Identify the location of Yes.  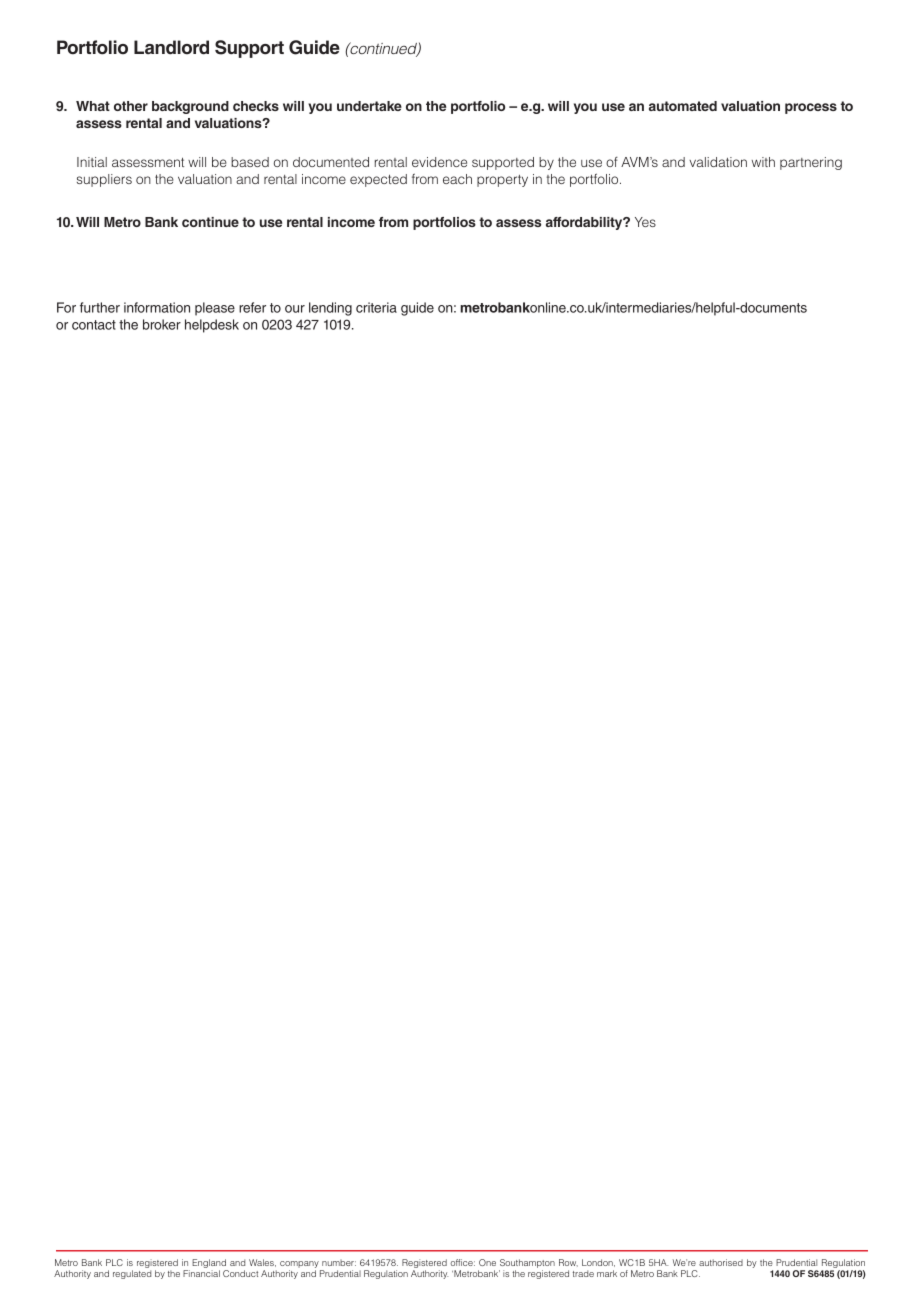
(645, 222).
